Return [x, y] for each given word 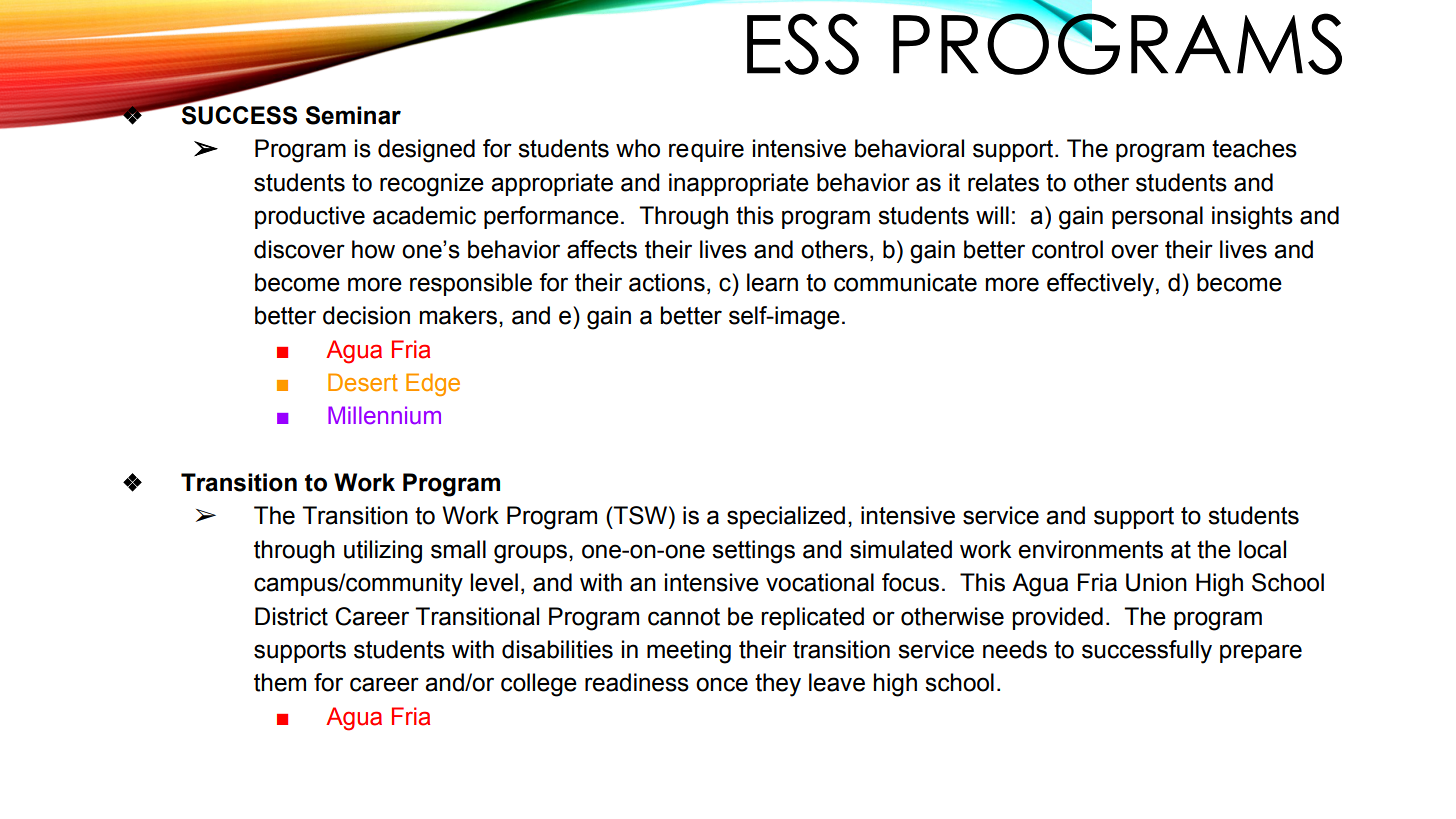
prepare [1261, 653]
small [458, 549]
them [280, 682]
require [706, 150]
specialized [786, 517]
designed [426, 151]
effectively [1102, 285]
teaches [1254, 148]
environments [1090, 549]
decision [366, 315]
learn [772, 282]
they [778, 685]
